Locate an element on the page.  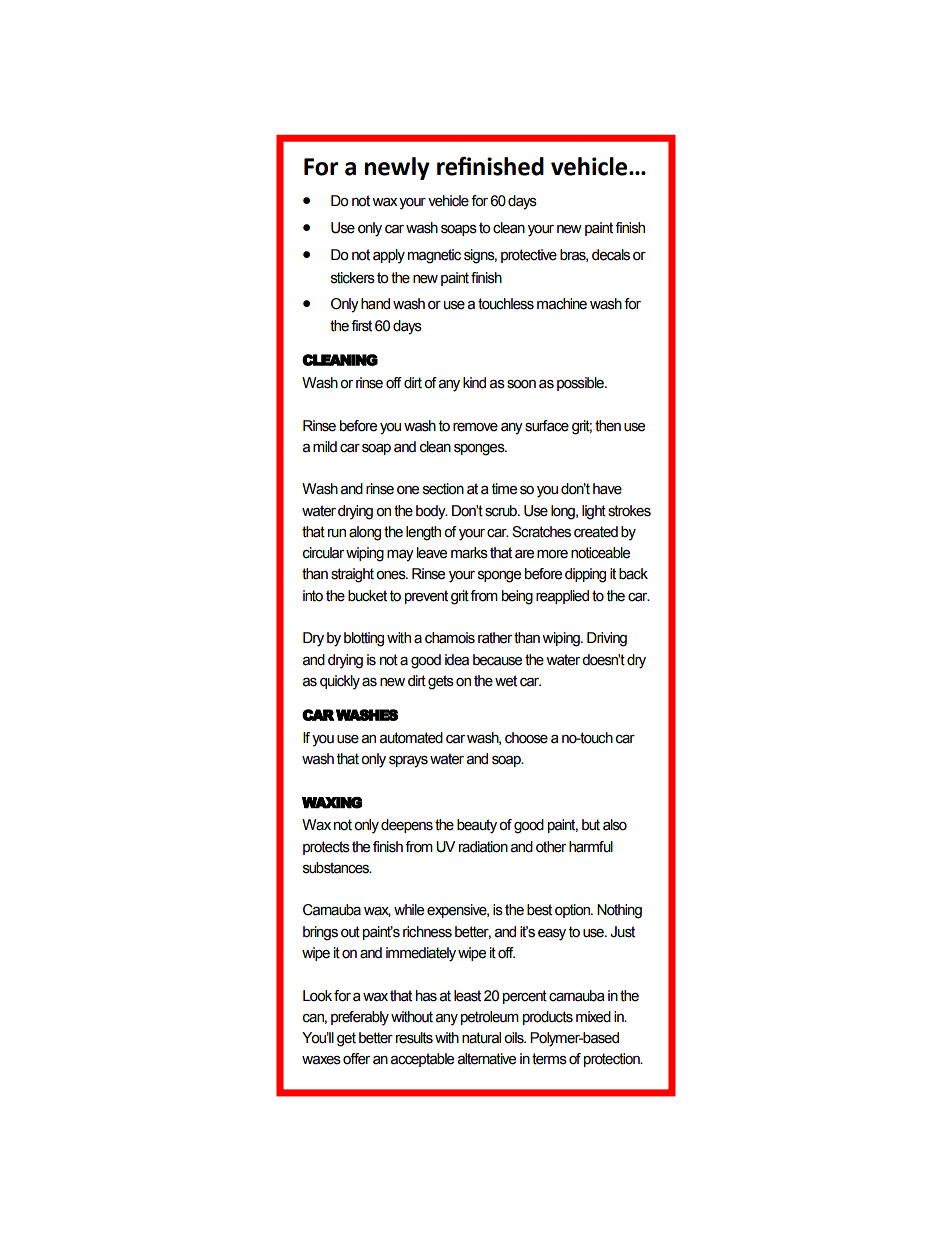
decals is located at coordinates (611, 255).
